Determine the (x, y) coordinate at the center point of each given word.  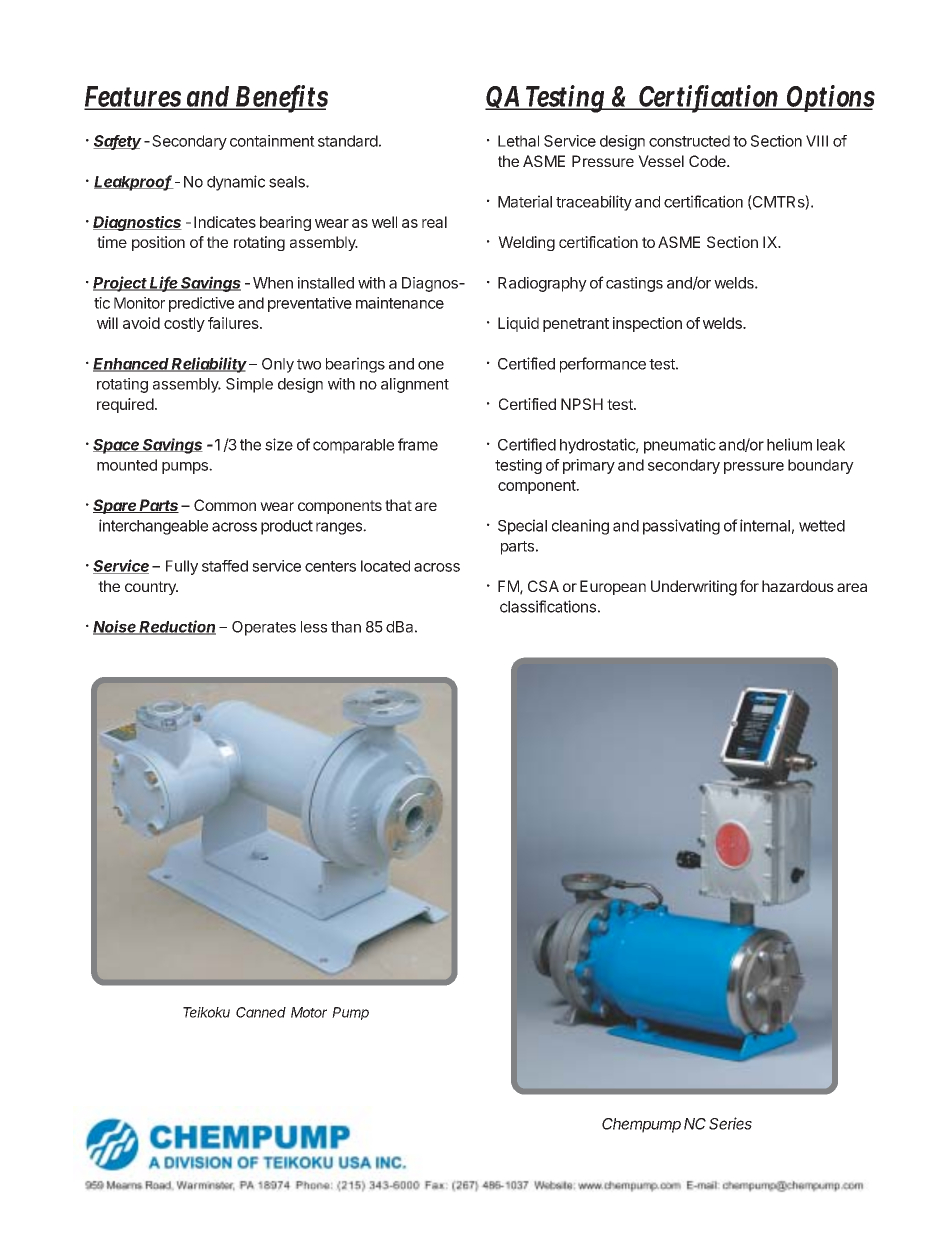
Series (730, 1123)
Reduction (177, 627)
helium (789, 444)
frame (418, 444)
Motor (309, 1012)
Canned (261, 1012)
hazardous (798, 586)
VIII (817, 141)
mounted (127, 465)
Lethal (518, 141)
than (346, 627)
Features (133, 97)
